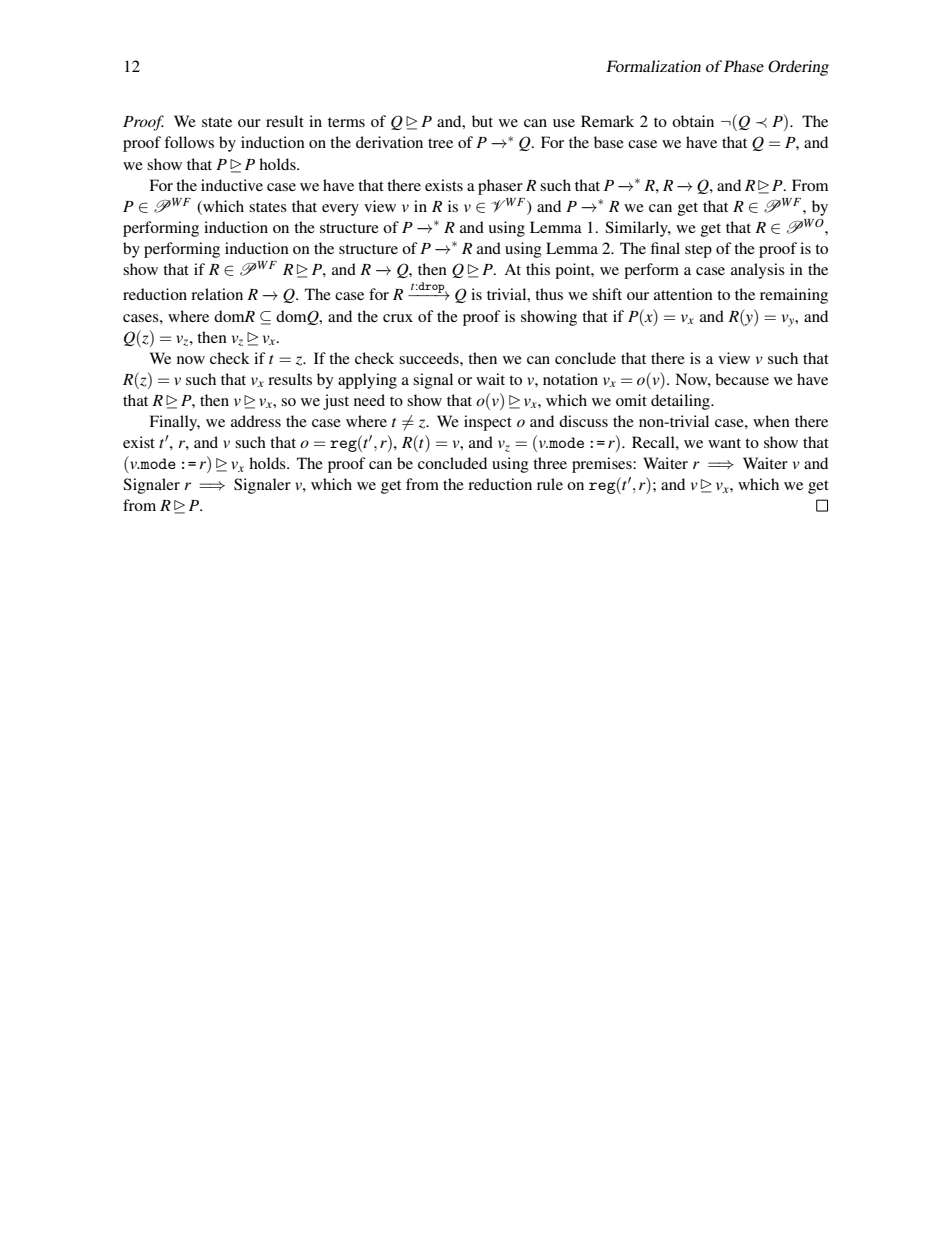 The height and width of the screenshot is (1233, 952). Describe the element at coordinates (367, 381) in the screenshot. I see `applying` at that location.
